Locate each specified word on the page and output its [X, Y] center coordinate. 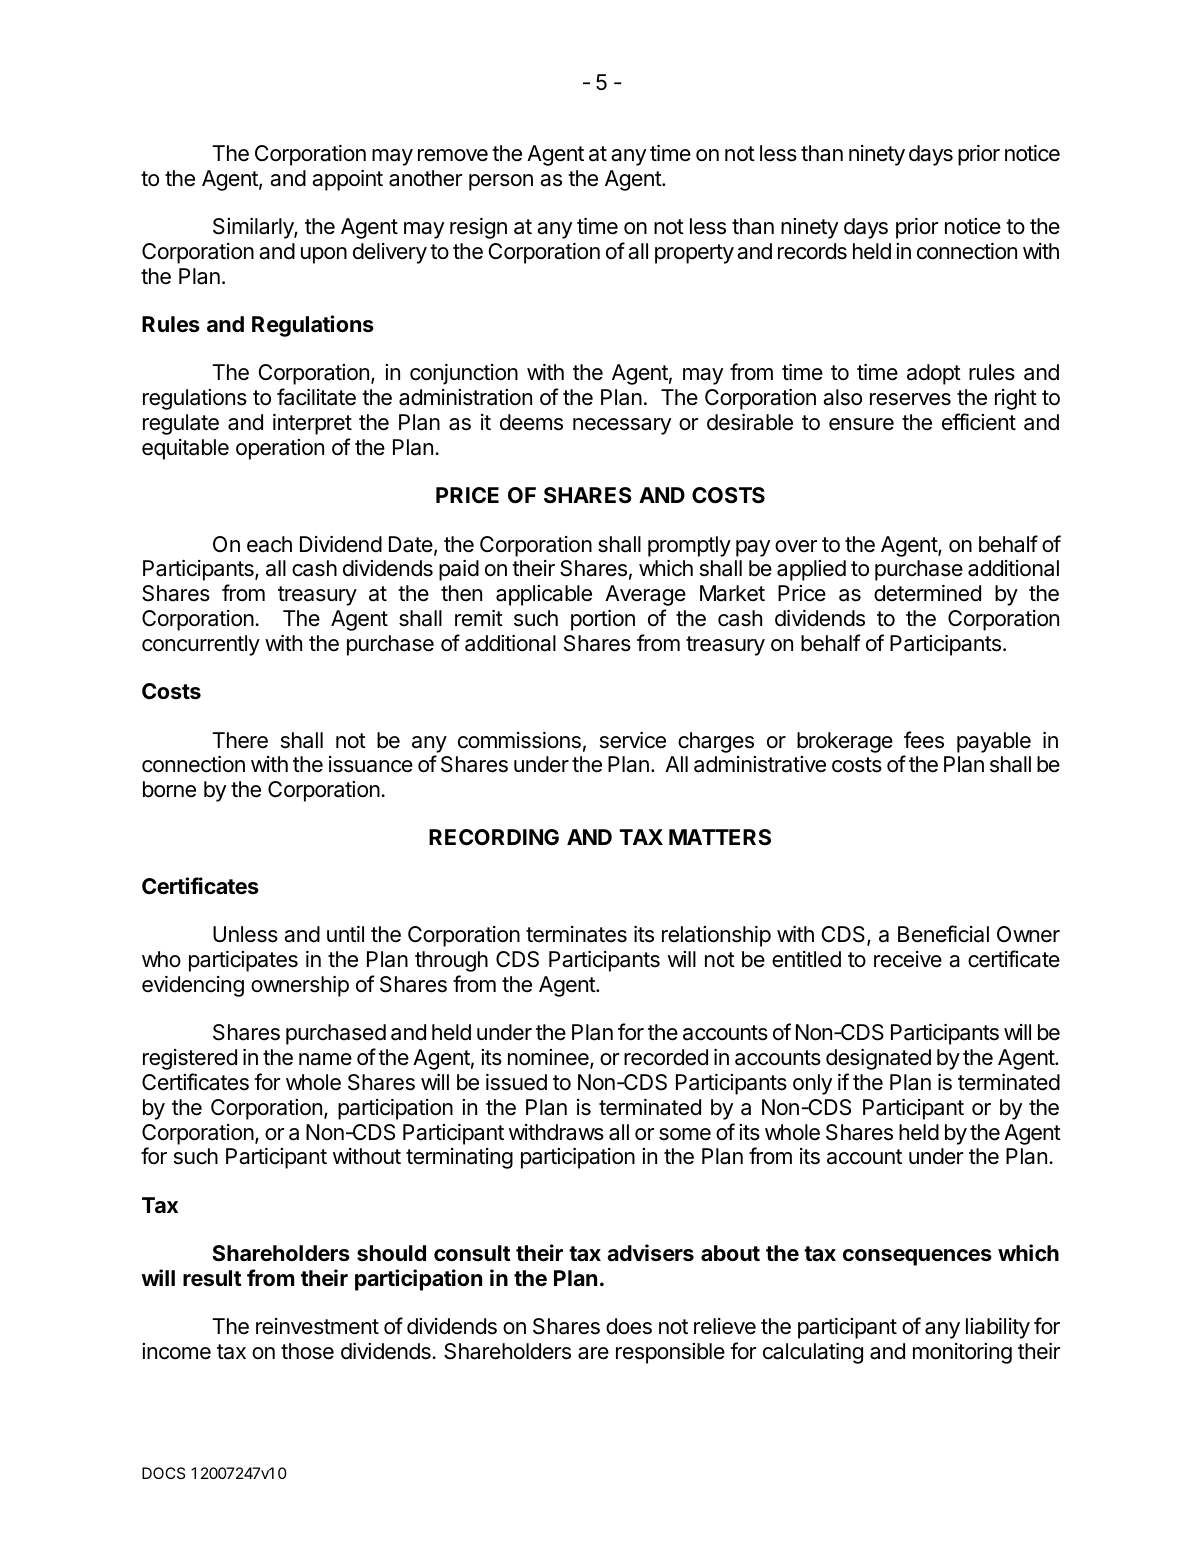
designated [878, 1059]
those [307, 1351]
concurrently [201, 645]
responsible [670, 1353]
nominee [549, 1059]
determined [927, 593]
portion [603, 620]
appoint [347, 180]
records [812, 251]
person [501, 182]
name [325, 1059]
